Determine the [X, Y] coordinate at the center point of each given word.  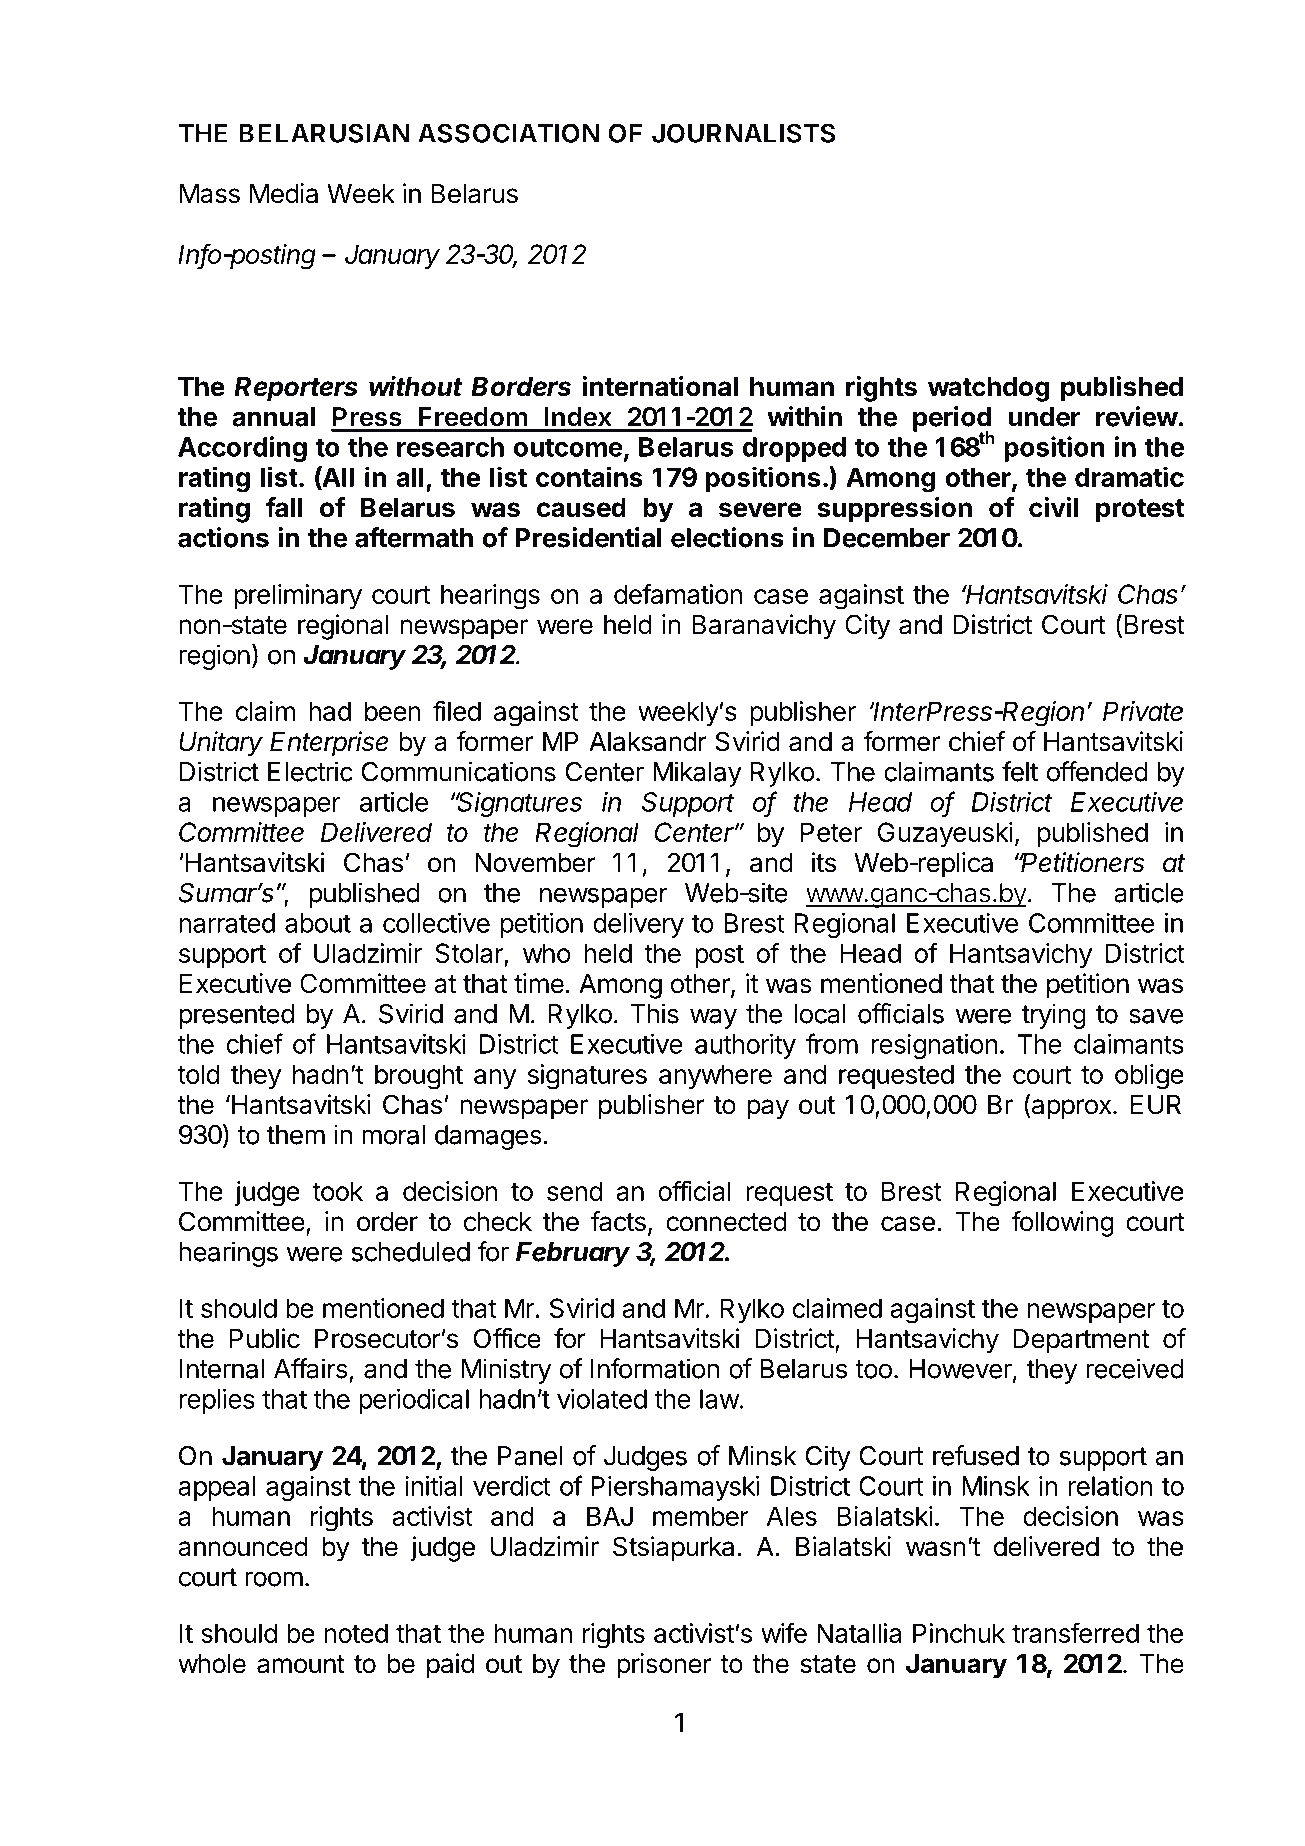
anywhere [715, 1076]
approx [1070, 1109]
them [296, 1135]
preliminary [298, 597]
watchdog [989, 389]
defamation [678, 593]
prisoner [664, 1666]
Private [1143, 711]
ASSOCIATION [509, 133]
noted [356, 1633]
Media [284, 193]
